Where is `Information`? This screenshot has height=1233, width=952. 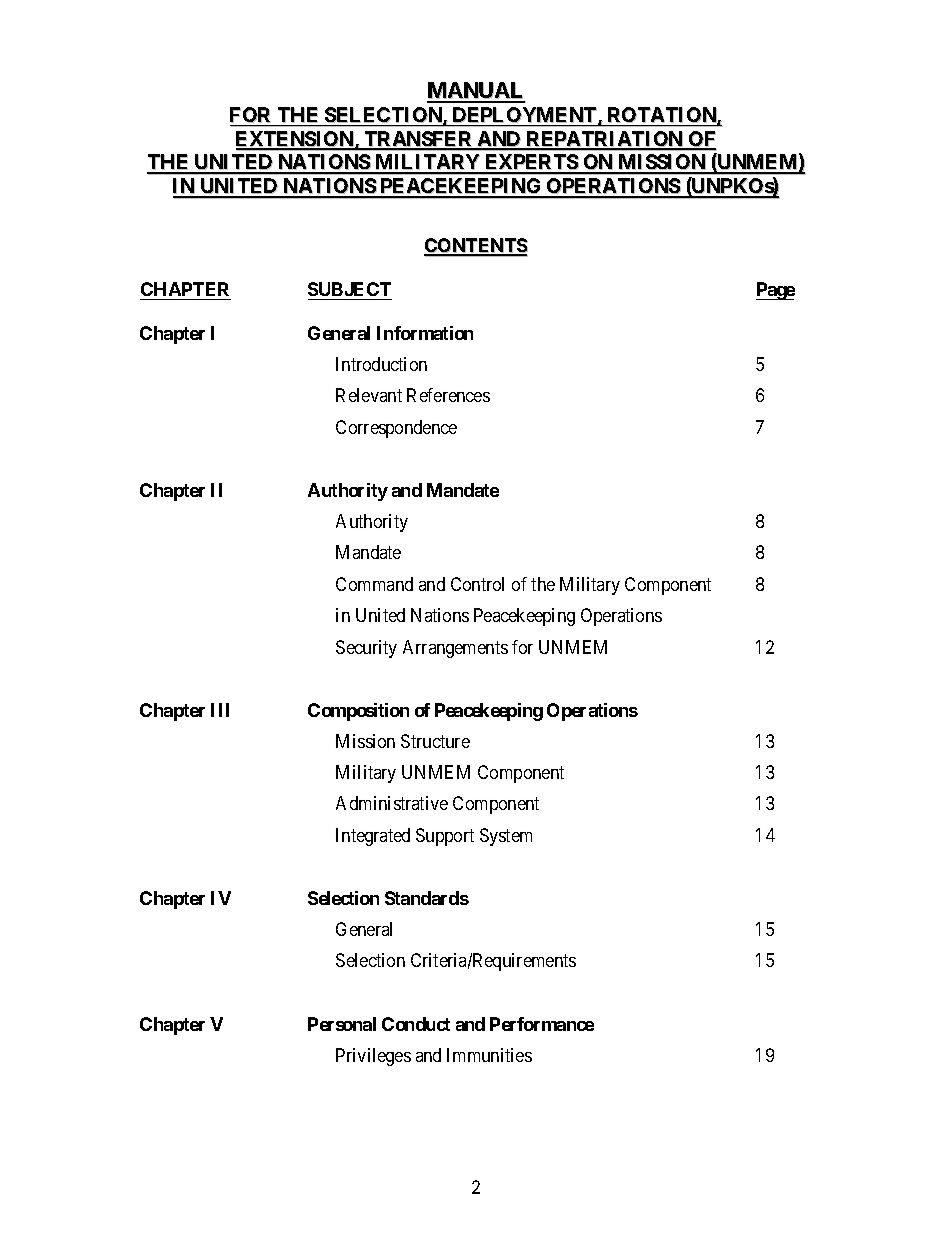
Information is located at coordinates (425, 333).
